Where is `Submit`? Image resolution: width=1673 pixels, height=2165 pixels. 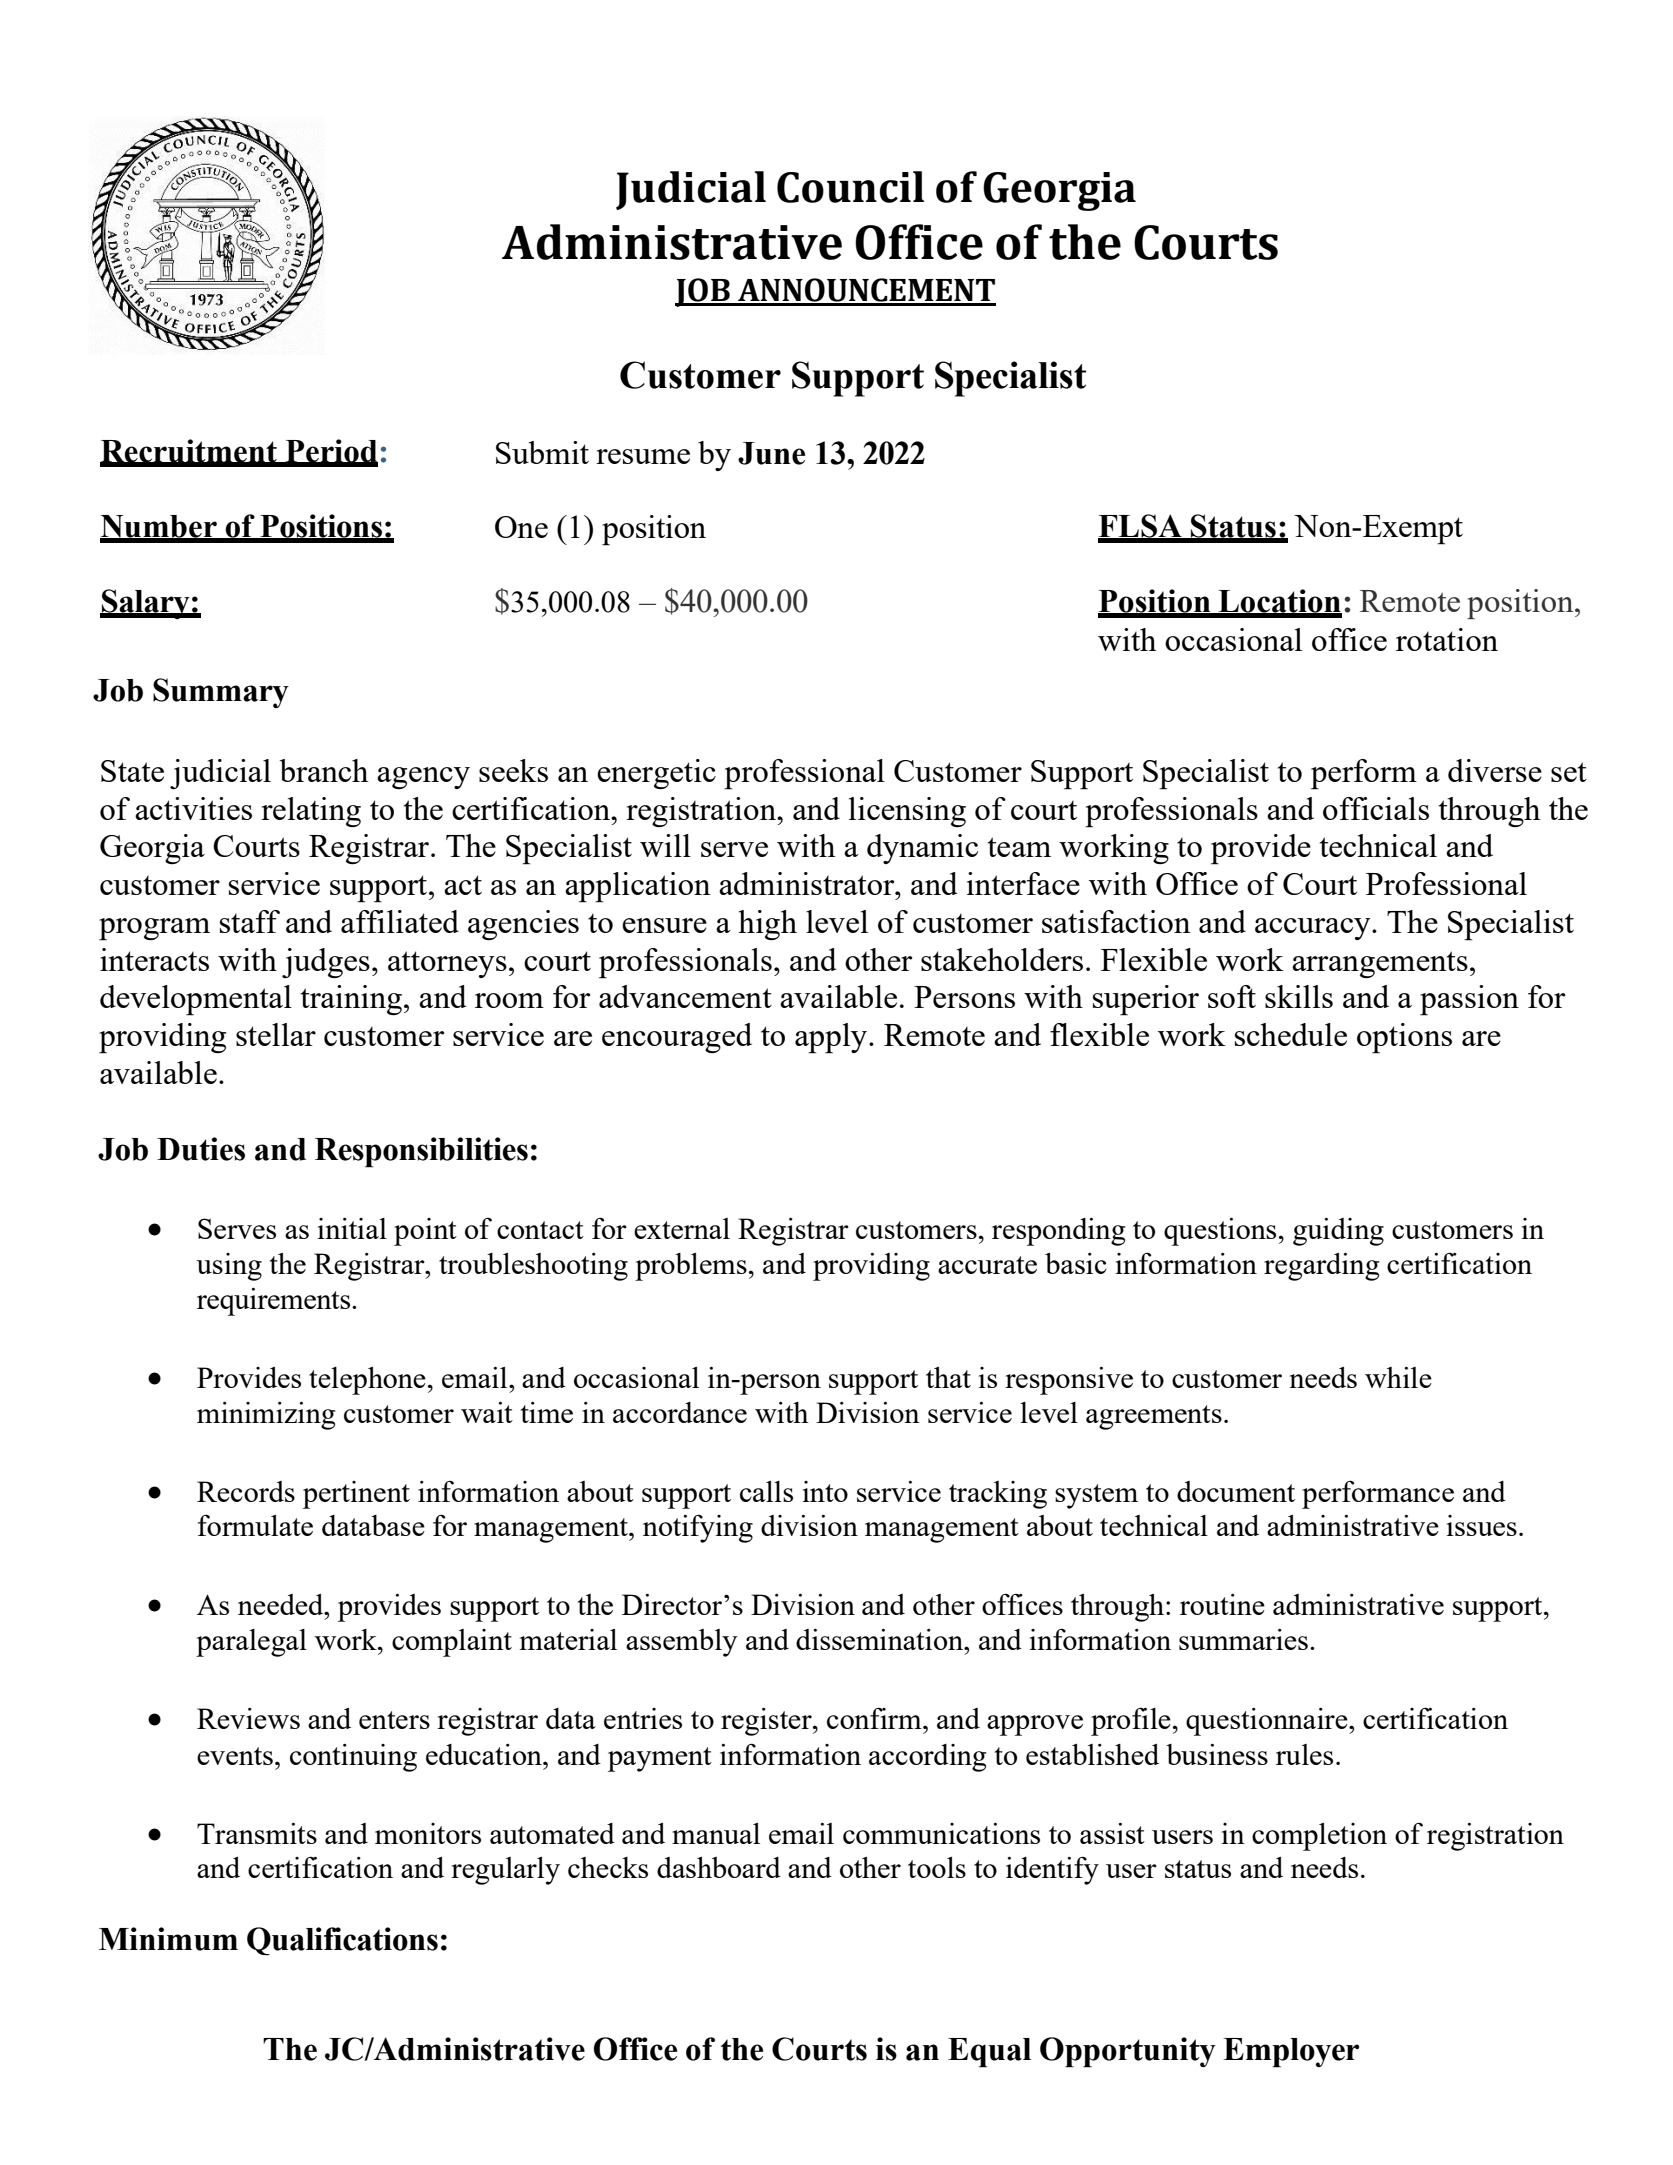 Submit is located at coordinates (542, 452).
